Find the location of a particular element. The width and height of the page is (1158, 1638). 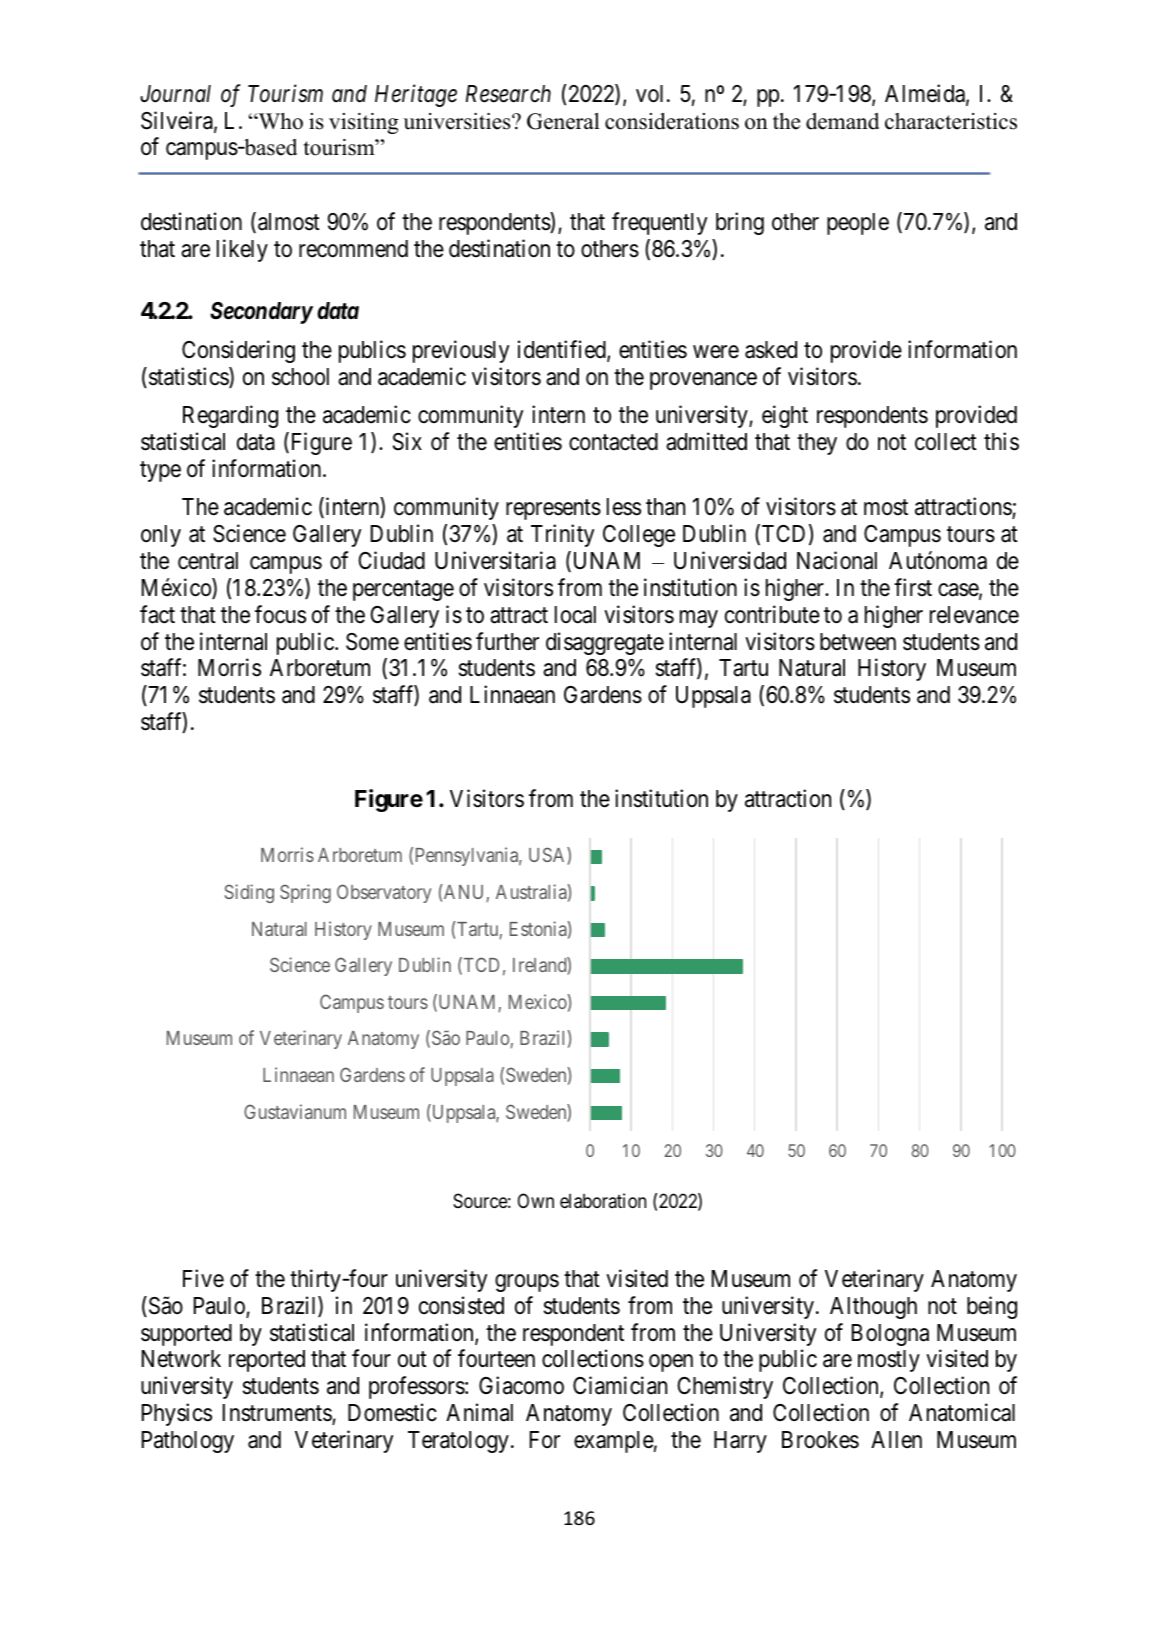

General is located at coordinates (563, 121).
